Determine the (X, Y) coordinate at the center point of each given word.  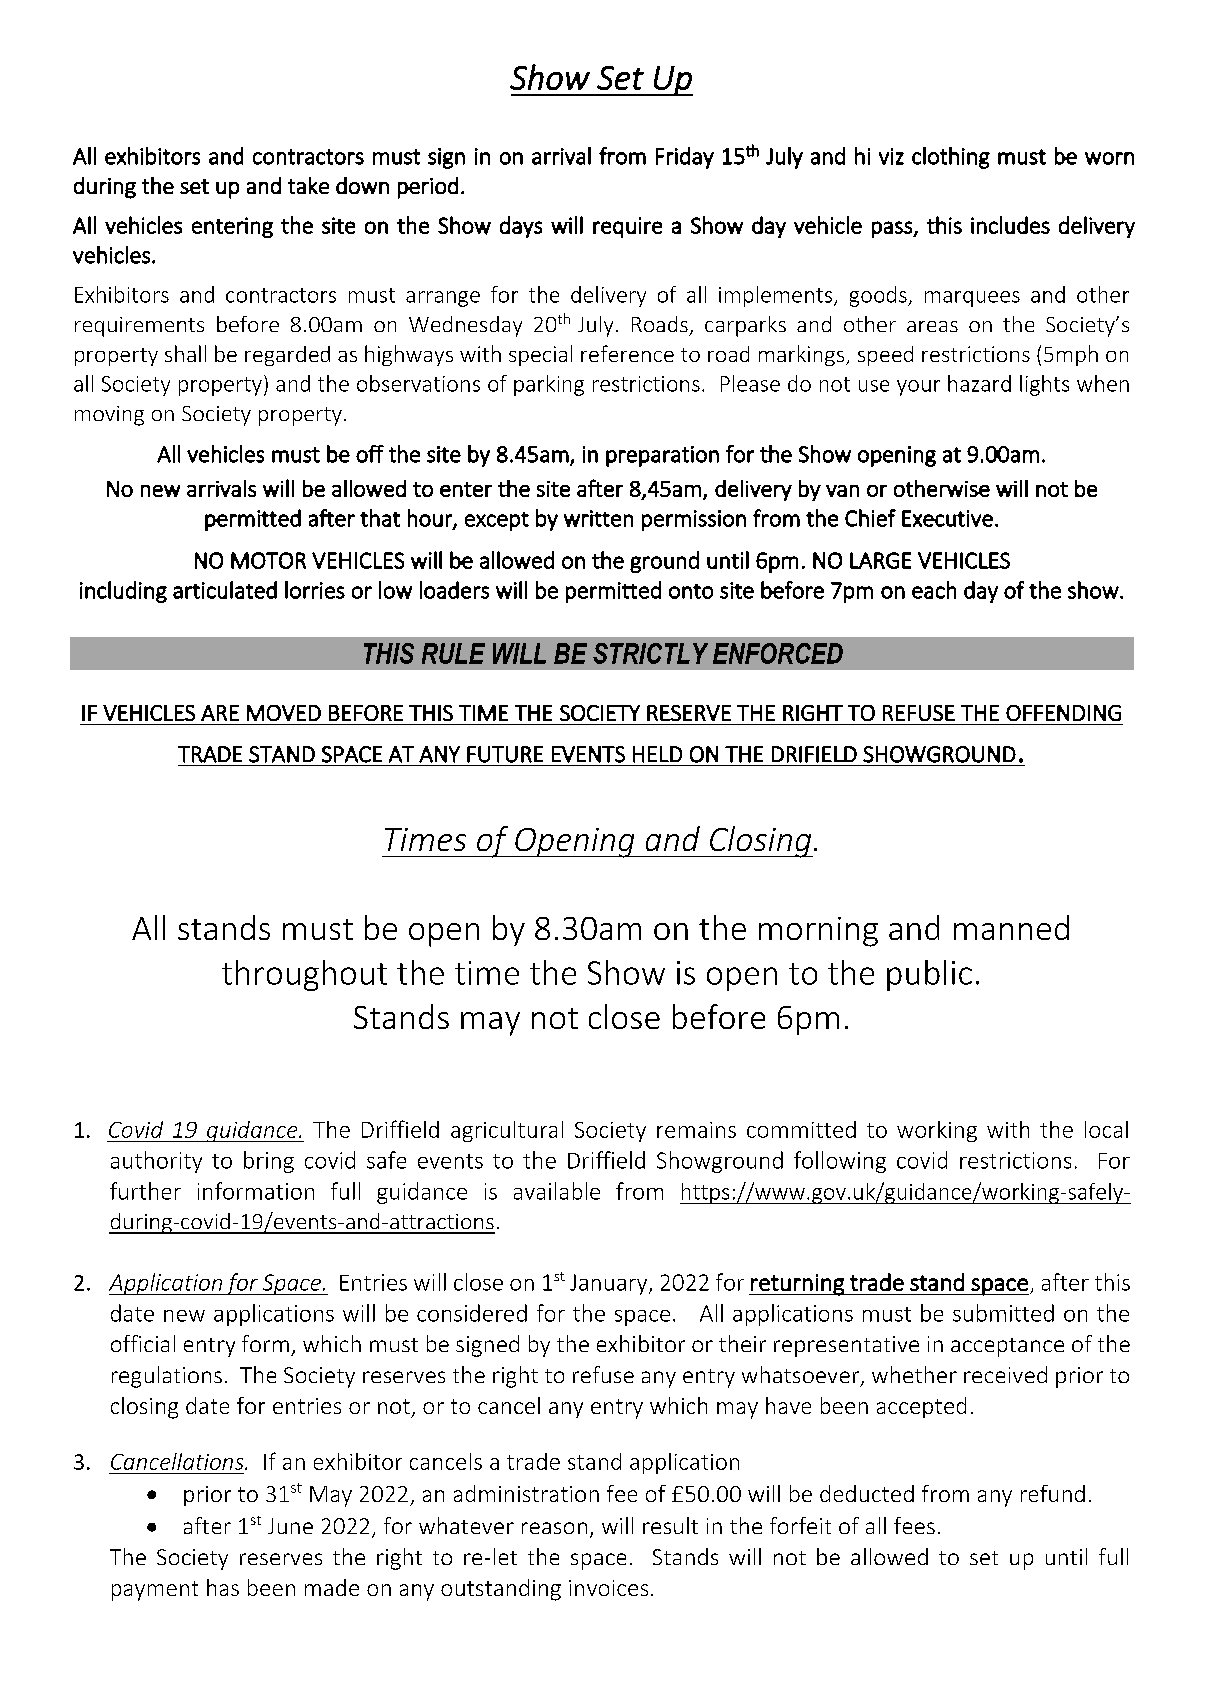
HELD (657, 754)
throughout (304, 975)
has (223, 1587)
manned (1011, 927)
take (308, 185)
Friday (685, 158)
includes (1010, 225)
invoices (608, 1588)
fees (914, 1525)
